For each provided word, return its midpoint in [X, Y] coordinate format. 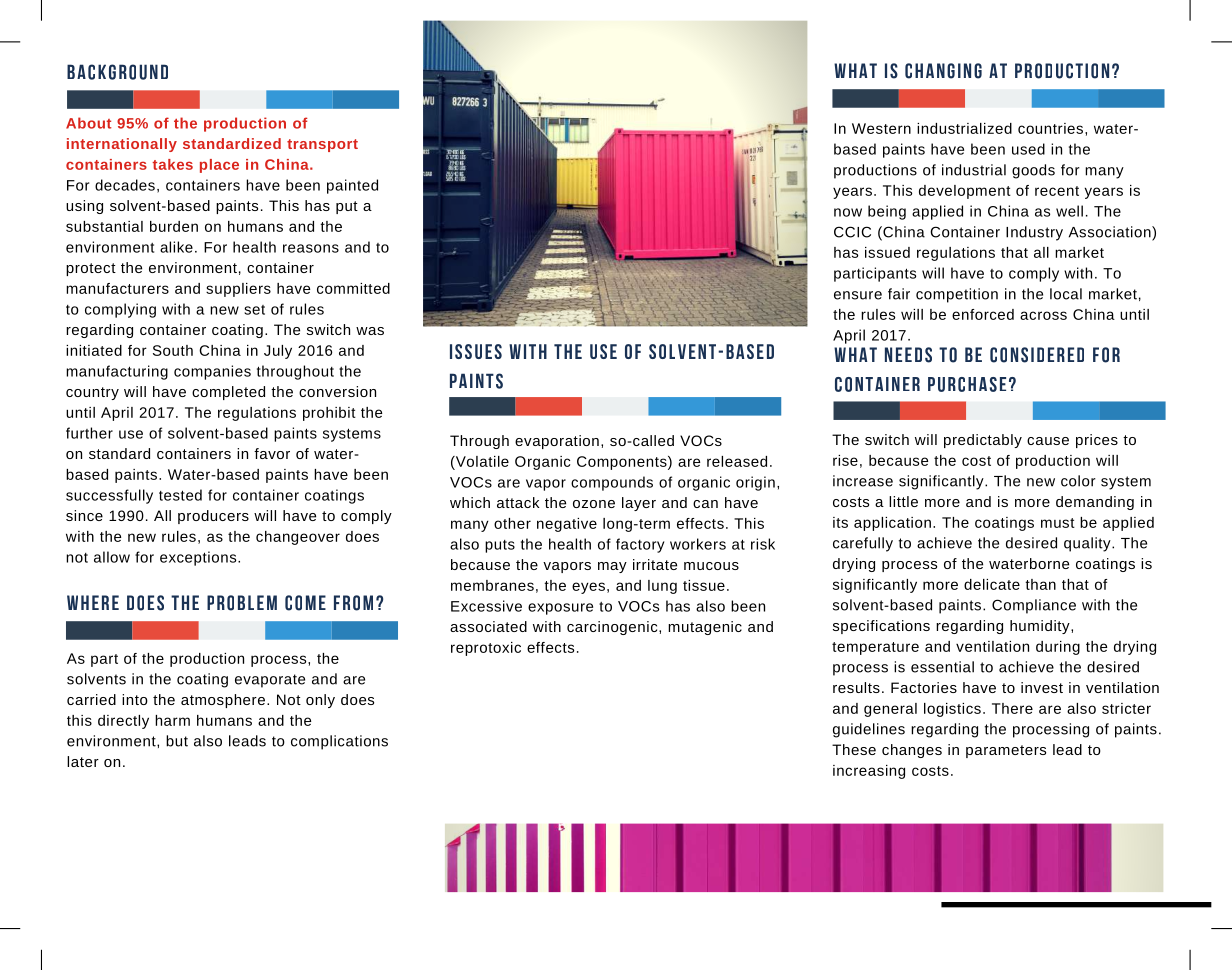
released [737, 461]
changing [943, 71]
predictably [983, 441]
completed [228, 393]
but [177, 741]
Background [117, 72]
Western [881, 128]
